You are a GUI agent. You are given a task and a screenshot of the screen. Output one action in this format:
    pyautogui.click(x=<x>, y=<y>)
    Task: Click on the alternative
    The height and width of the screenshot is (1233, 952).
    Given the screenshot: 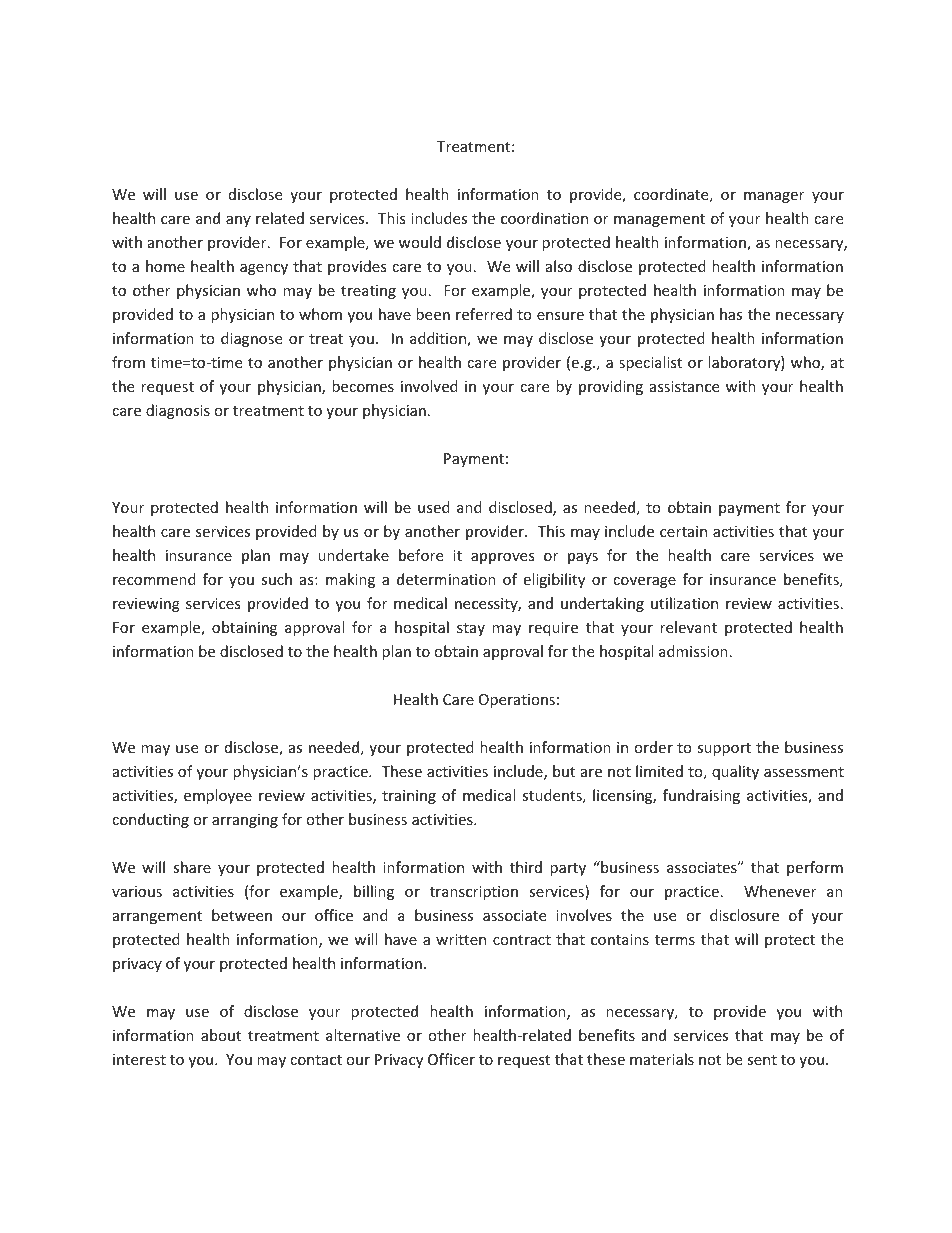 What is the action you would take?
    pyautogui.click(x=363, y=1035)
